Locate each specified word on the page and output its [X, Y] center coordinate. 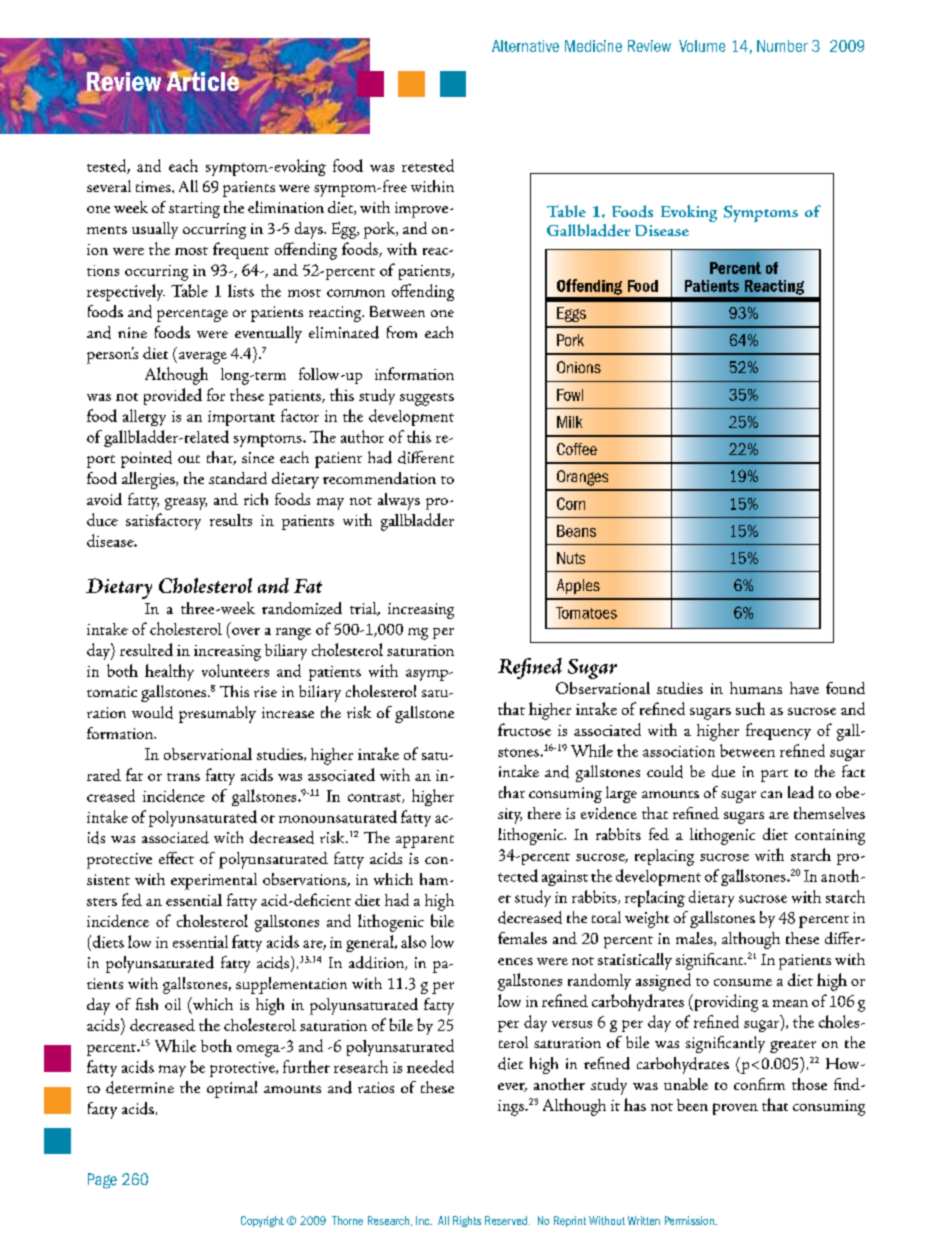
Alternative [525, 46]
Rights [467, 1221]
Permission [690, 1220]
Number [782, 46]
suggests [427, 399]
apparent [425, 841]
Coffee [577, 449]
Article [203, 80]
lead [801, 792]
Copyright [262, 1221]
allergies [149, 480]
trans [183, 777]
